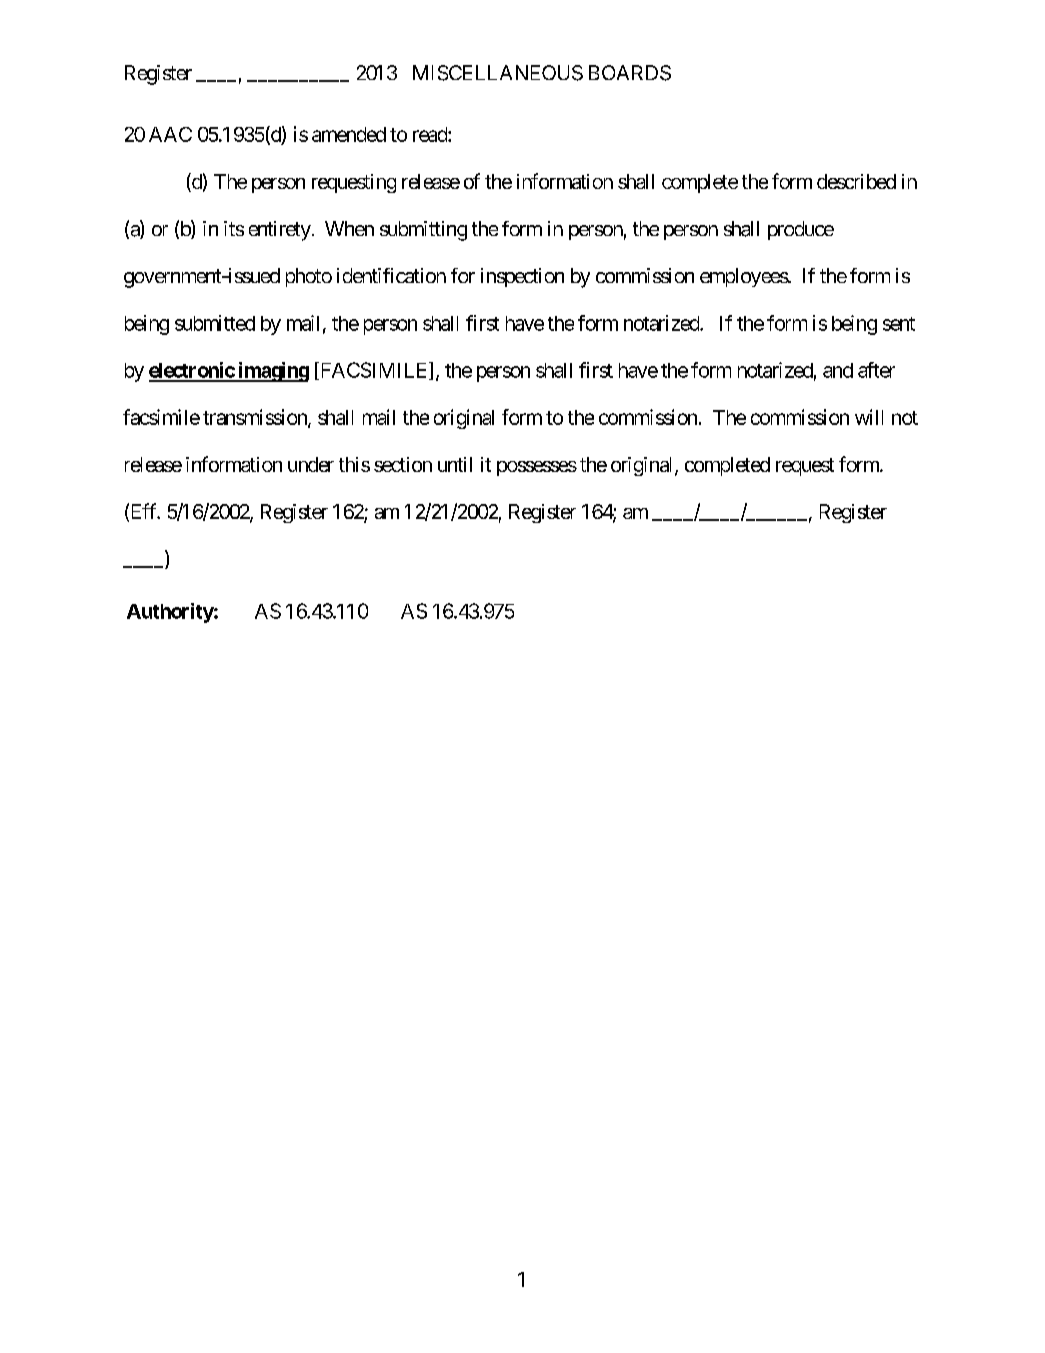 This screenshot has height=1353, width=1045. I want to click on under, so click(311, 464).
